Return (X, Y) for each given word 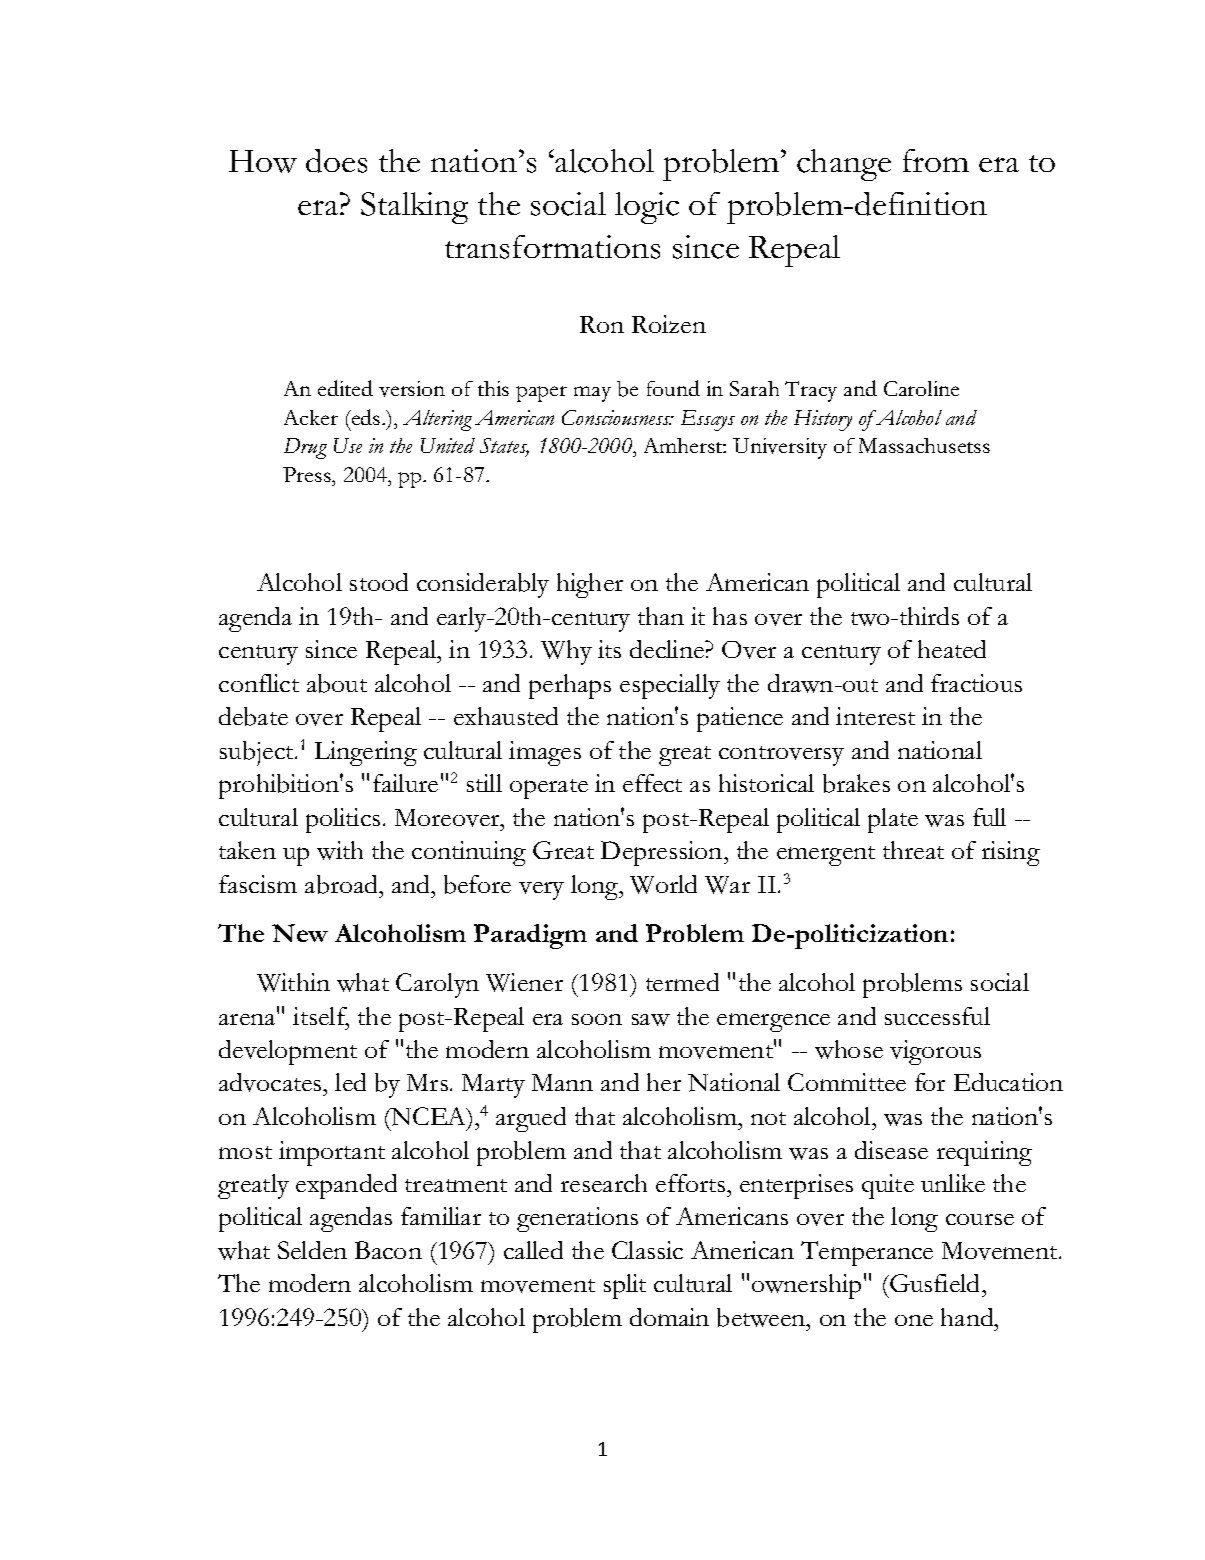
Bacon (388, 1250)
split (625, 1286)
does (336, 161)
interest (875, 716)
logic (647, 208)
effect (652, 783)
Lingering (366, 753)
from (936, 160)
